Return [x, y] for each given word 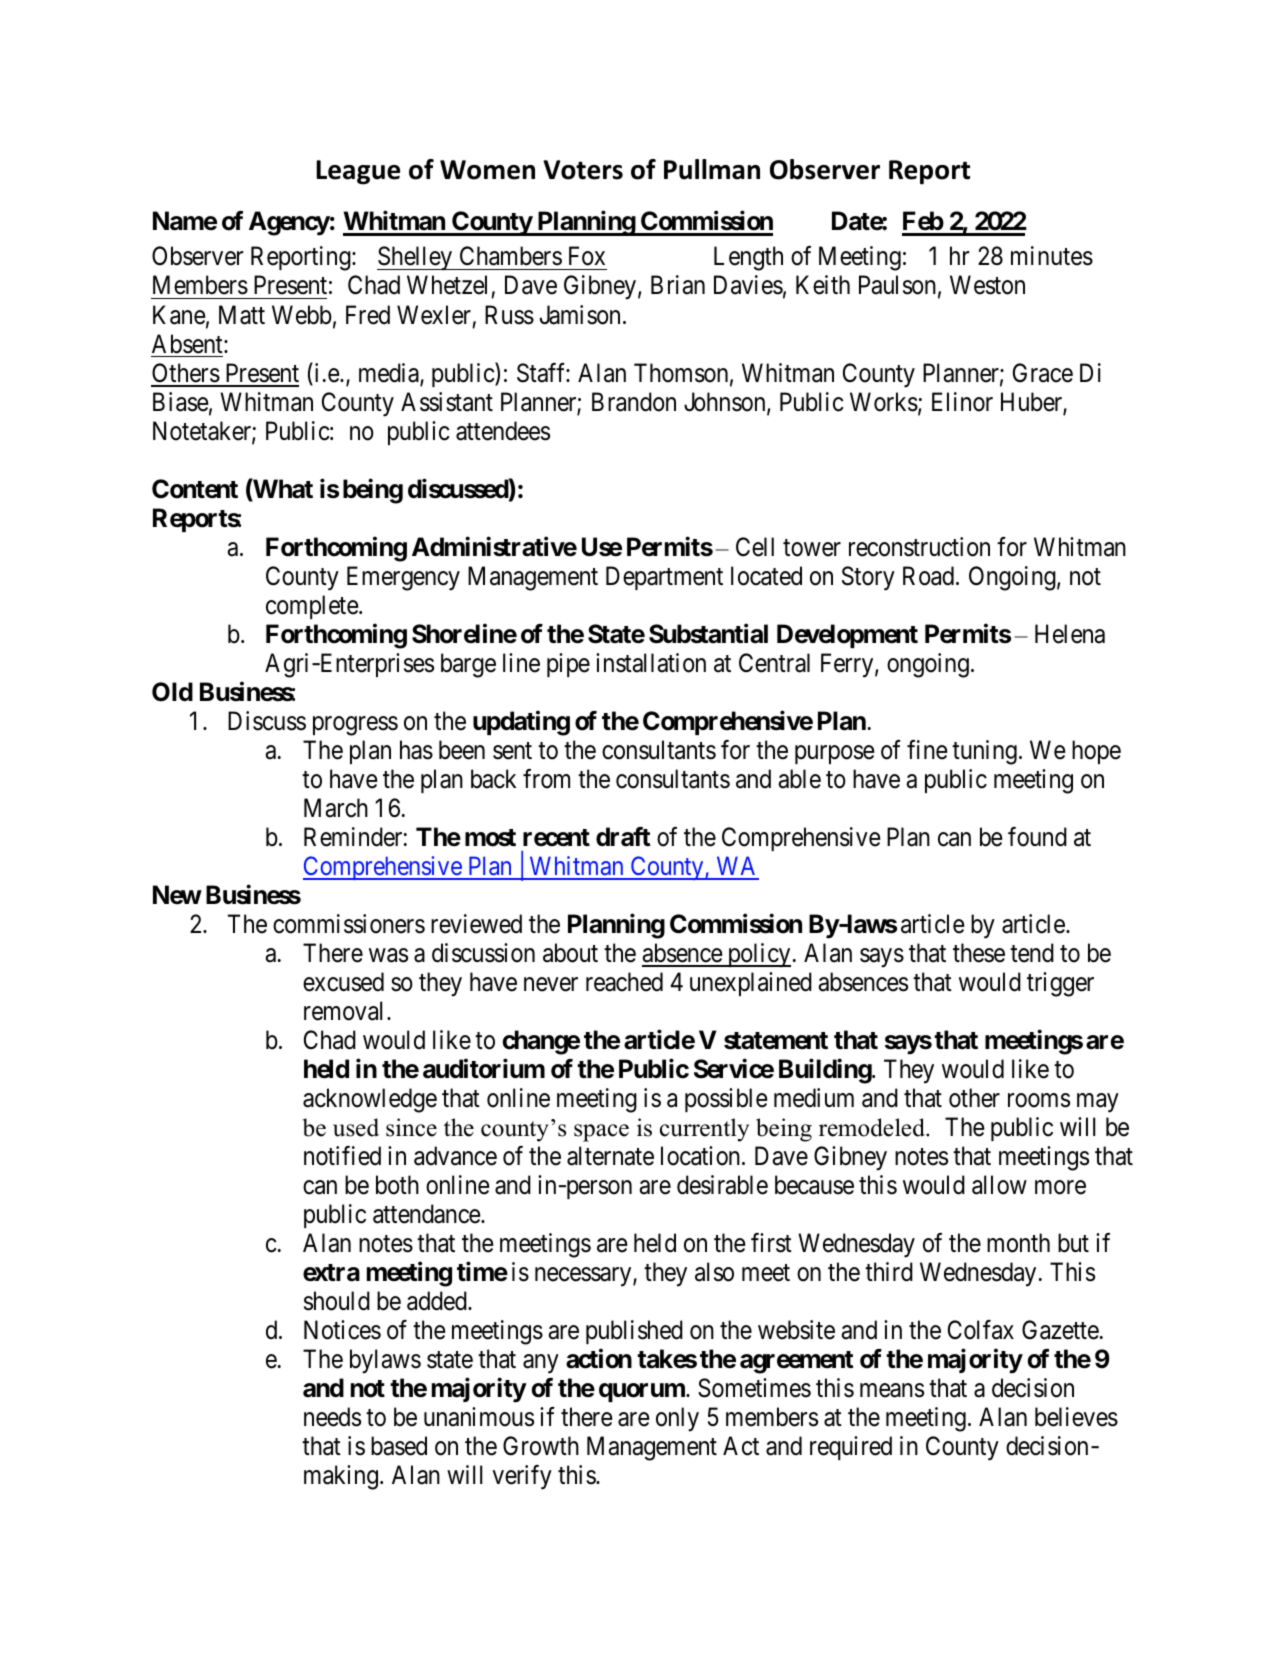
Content [195, 489]
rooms [1039, 1100]
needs [332, 1417]
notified [342, 1156]
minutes [1052, 256]
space [601, 1133]
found [1037, 837]
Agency [289, 223]
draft [623, 837]
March [336, 808]
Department [664, 578]
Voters [583, 170]
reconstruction [919, 547]
